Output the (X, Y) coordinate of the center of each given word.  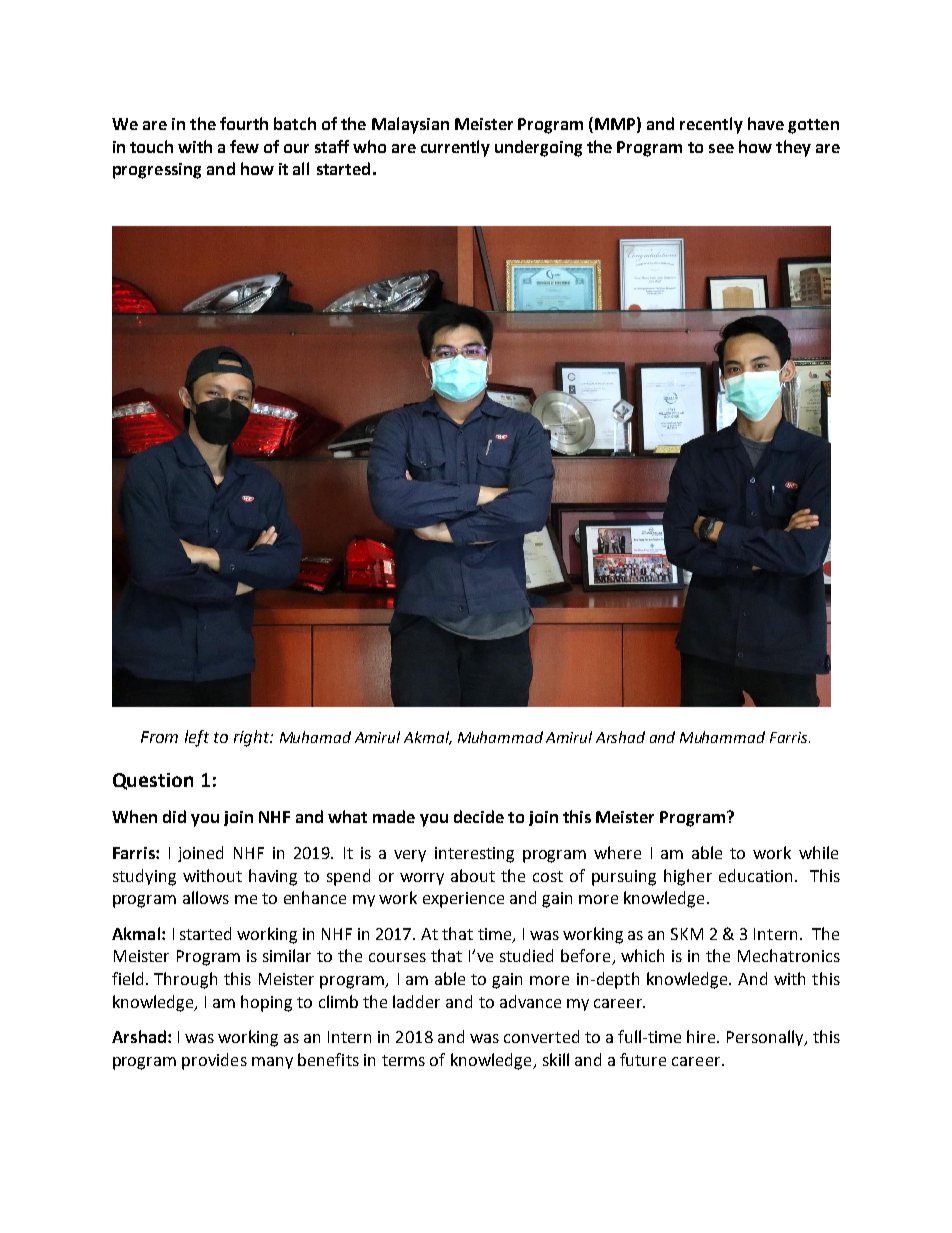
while (818, 852)
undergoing (538, 148)
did (174, 816)
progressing (157, 171)
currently (455, 148)
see (721, 148)
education (755, 875)
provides (214, 1061)
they (793, 148)
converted (541, 1036)
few (244, 146)
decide (479, 816)
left (197, 738)
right (253, 738)
